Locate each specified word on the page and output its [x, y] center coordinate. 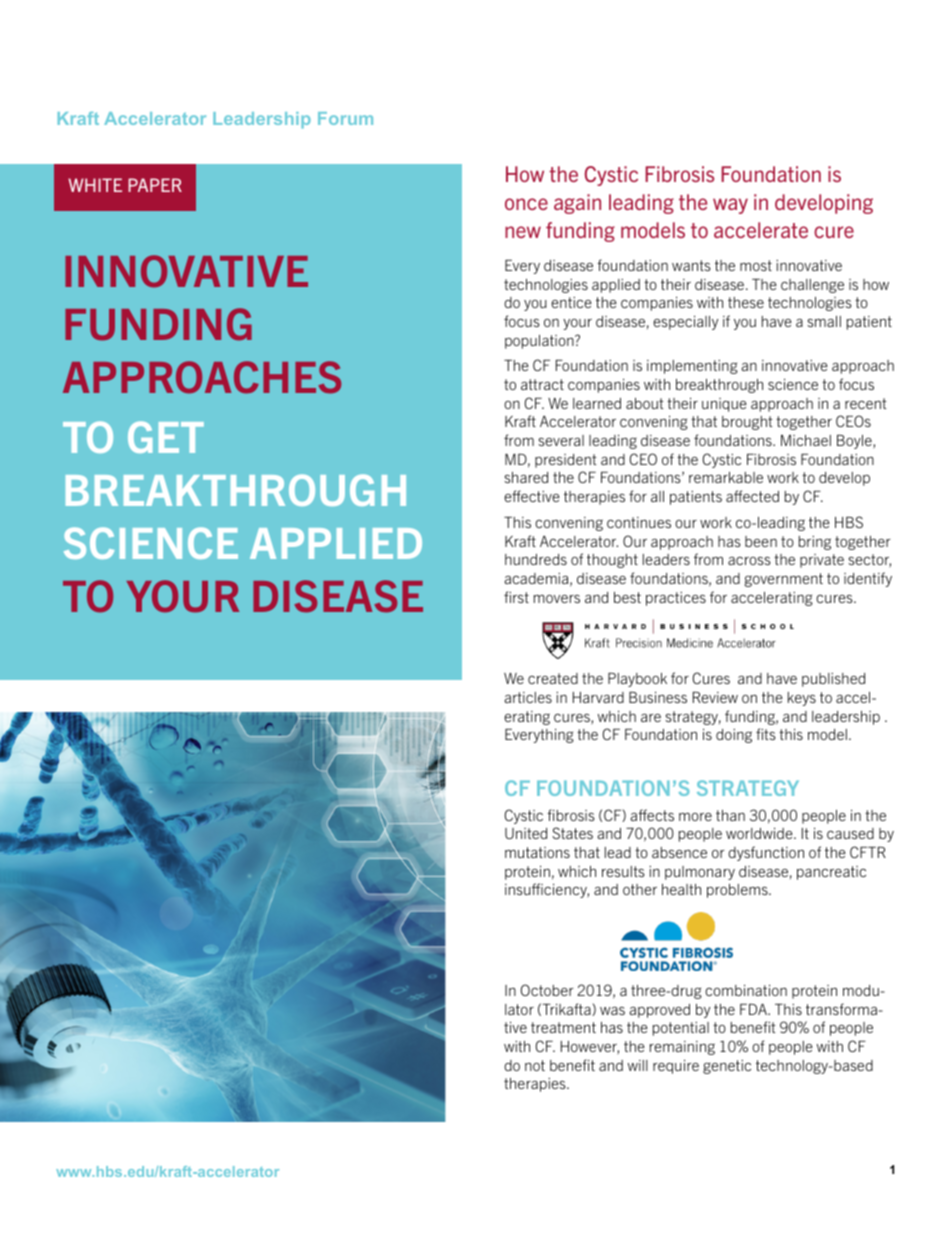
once [526, 204]
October [547, 990]
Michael [806, 440]
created [553, 678]
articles [528, 697]
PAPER [155, 185]
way [730, 206]
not [535, 1065]
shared [526, 477]
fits [766, 734]
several [561, 440]
